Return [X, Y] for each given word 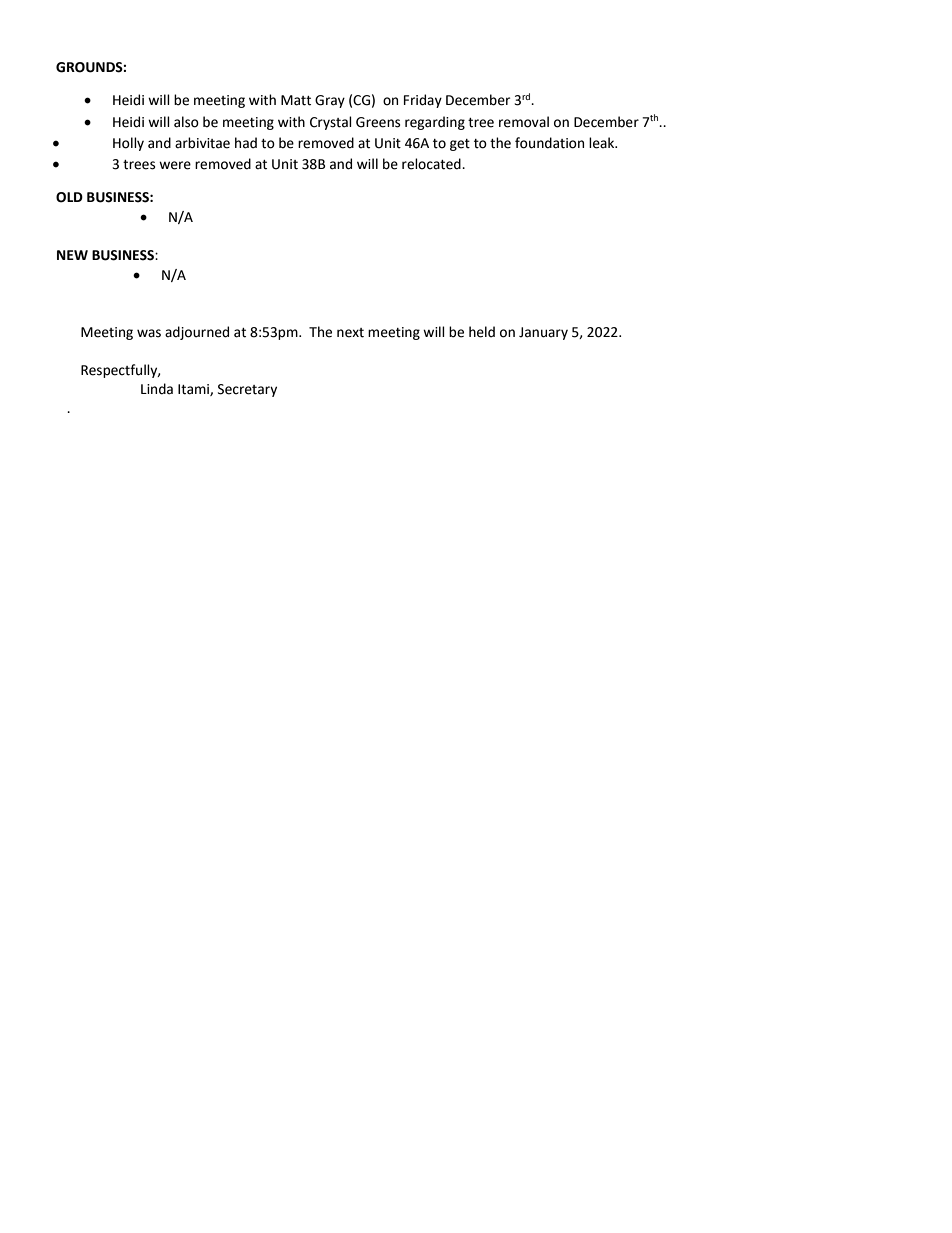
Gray [330, 101]
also [186, 122]
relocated [432, 164]
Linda [157, 389]
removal [524, 122]
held [482, 332]
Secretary [247, 390]
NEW [72, 255]
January [543, 333]
